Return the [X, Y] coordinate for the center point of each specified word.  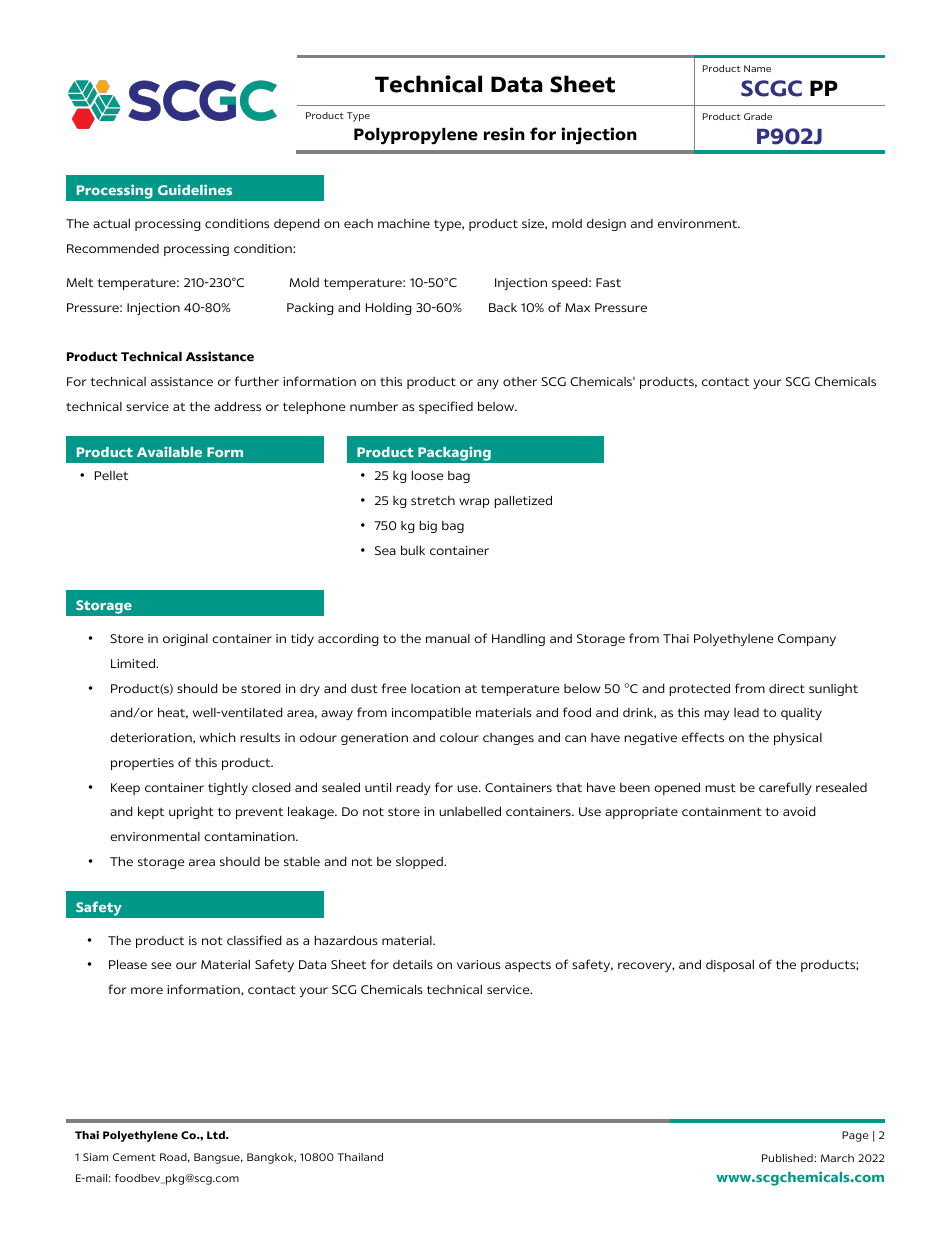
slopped [420, 863]
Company [807, 640]
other [520, 381]
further [257, 381]
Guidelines [195, 189]
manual [448, 638]
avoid [799, 811]
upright [191, 813]
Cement [134, 1157]
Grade [758, 116]
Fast [608, 282]
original [185, 640]
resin [504, 134]
